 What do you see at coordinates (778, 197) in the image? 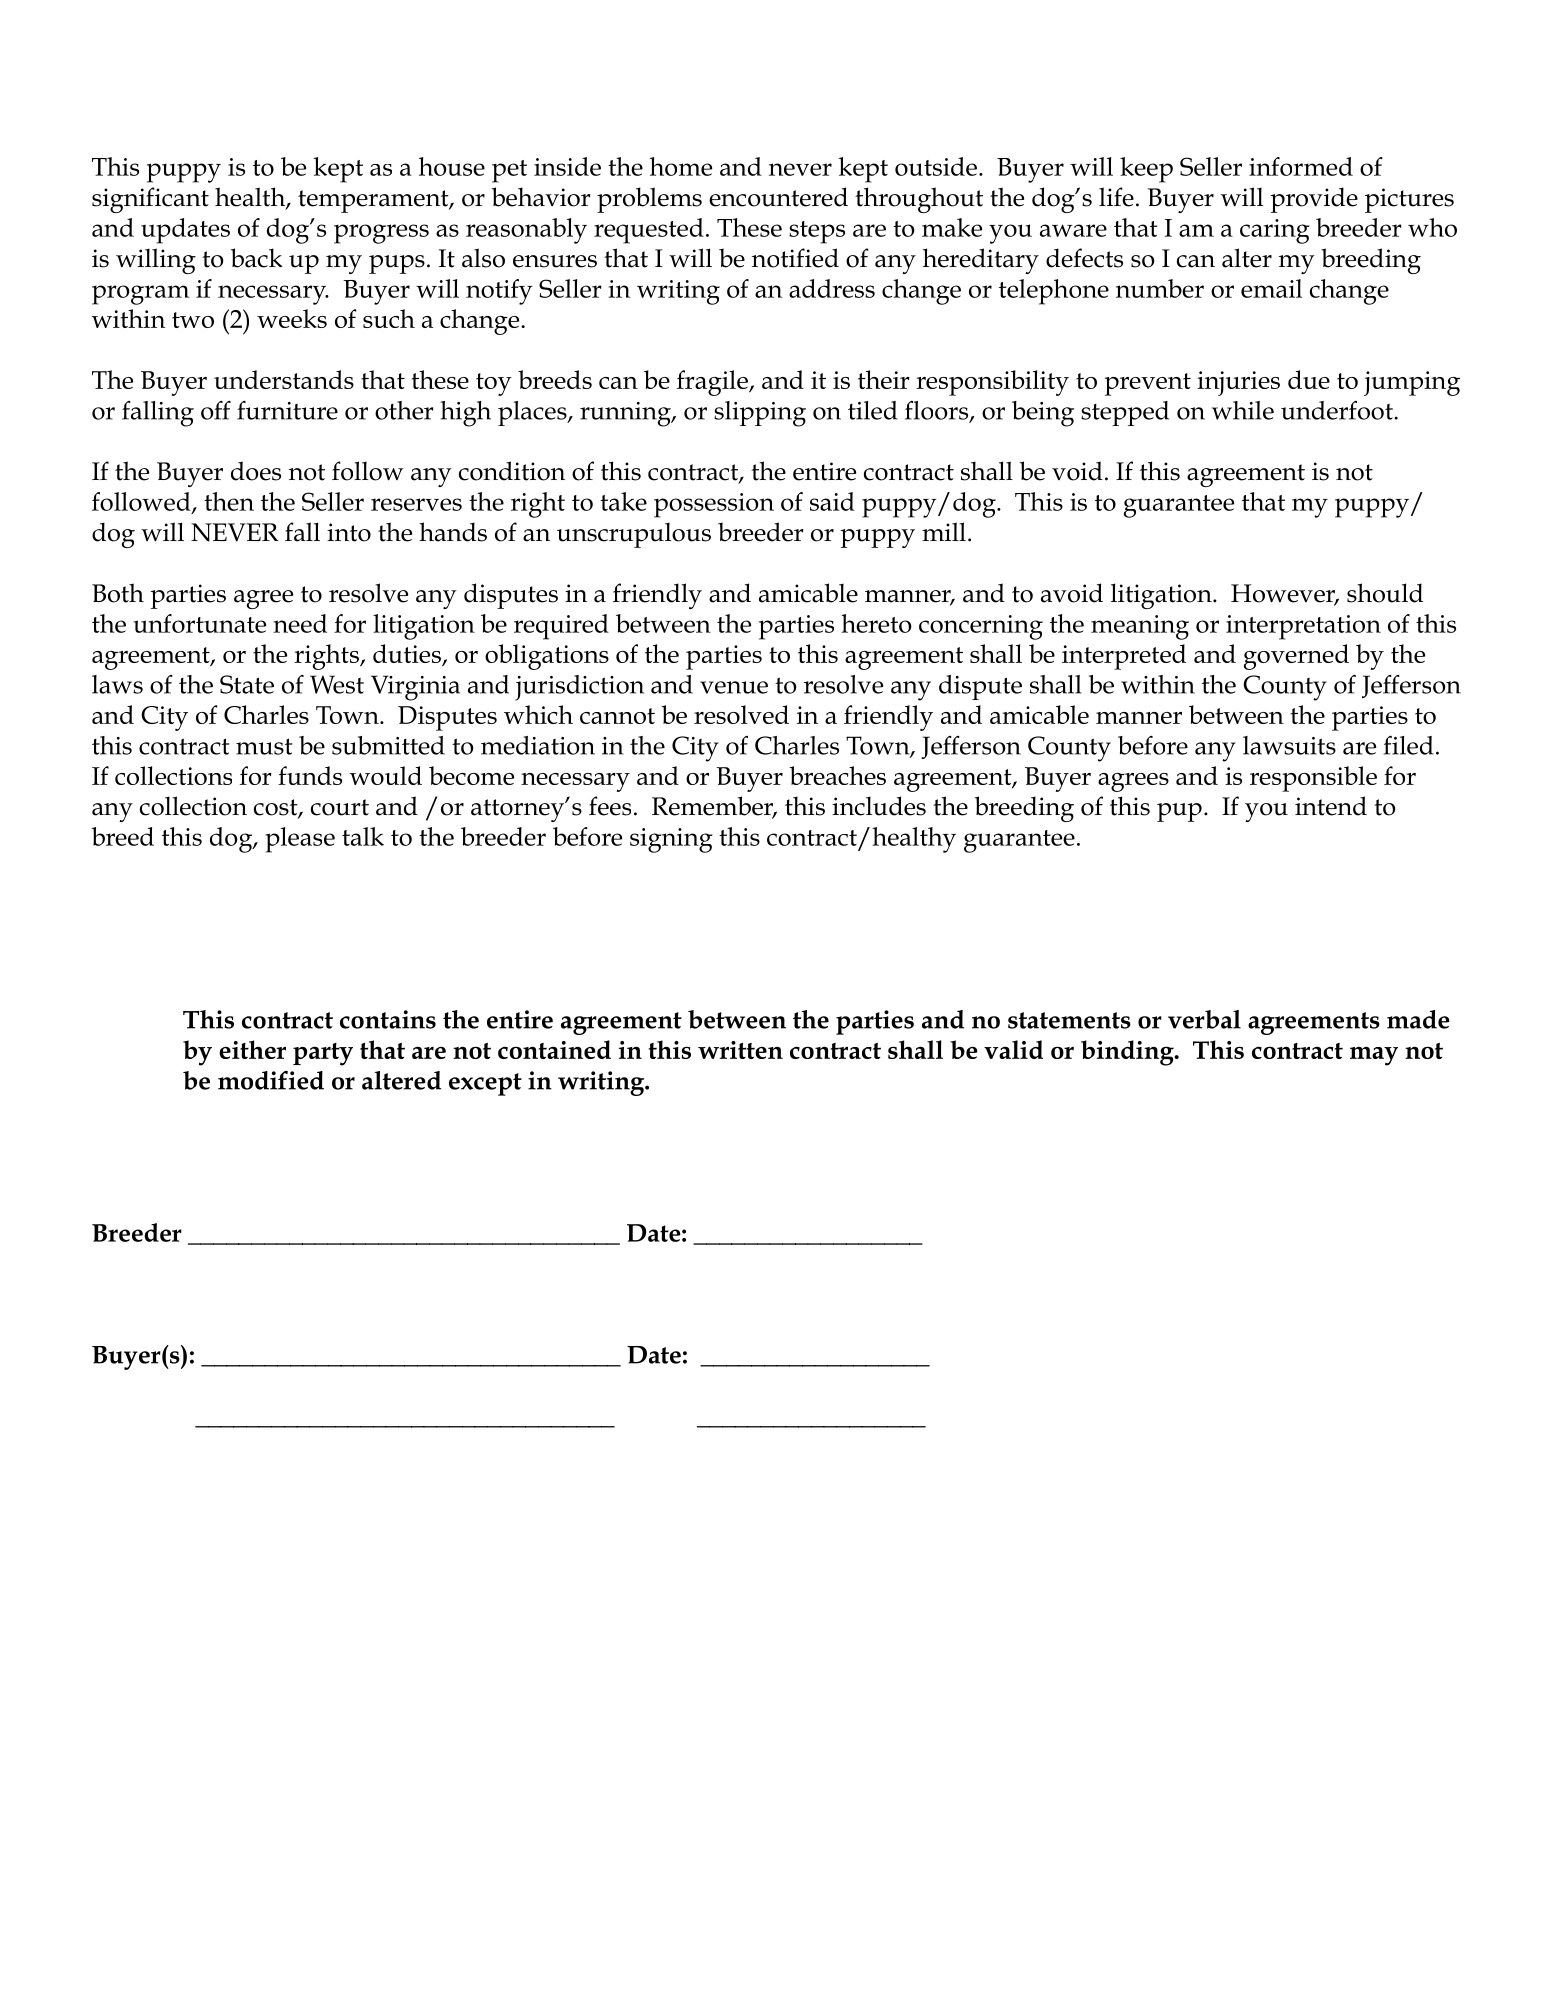
I see `encountered` at bounding box center [778, 197].
